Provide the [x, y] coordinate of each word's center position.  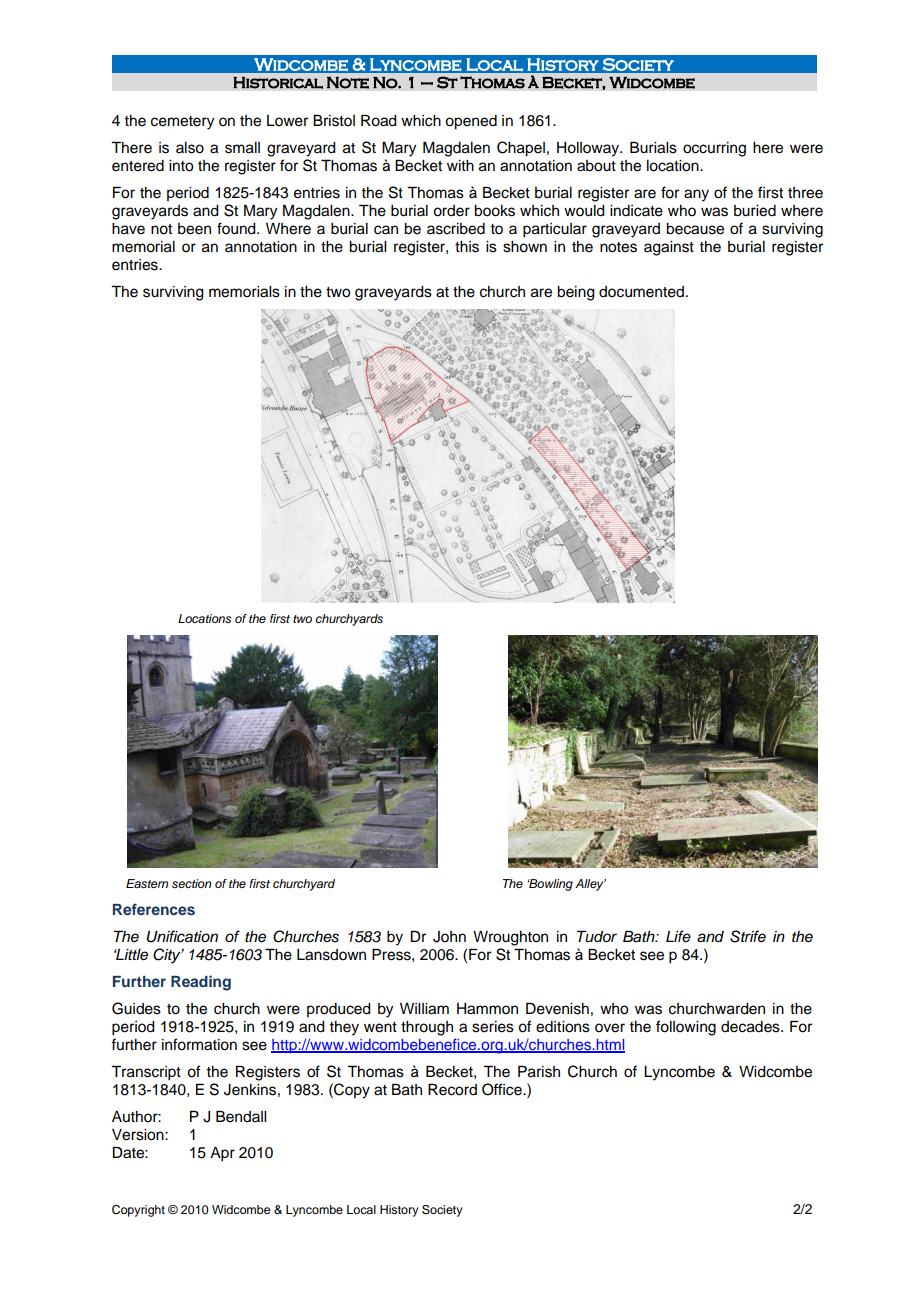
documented [641, 292]
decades [751, 1027]
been [194, 229]
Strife [748, 936]
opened [471, 122]
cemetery [182, 123]
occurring [714, 149]
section [191, 883]
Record [452, 1089]
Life [678, 936]
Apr [222, 1154]
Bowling [550, 885]
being [576, 293]
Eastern [147, 883]
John [449, 937]
